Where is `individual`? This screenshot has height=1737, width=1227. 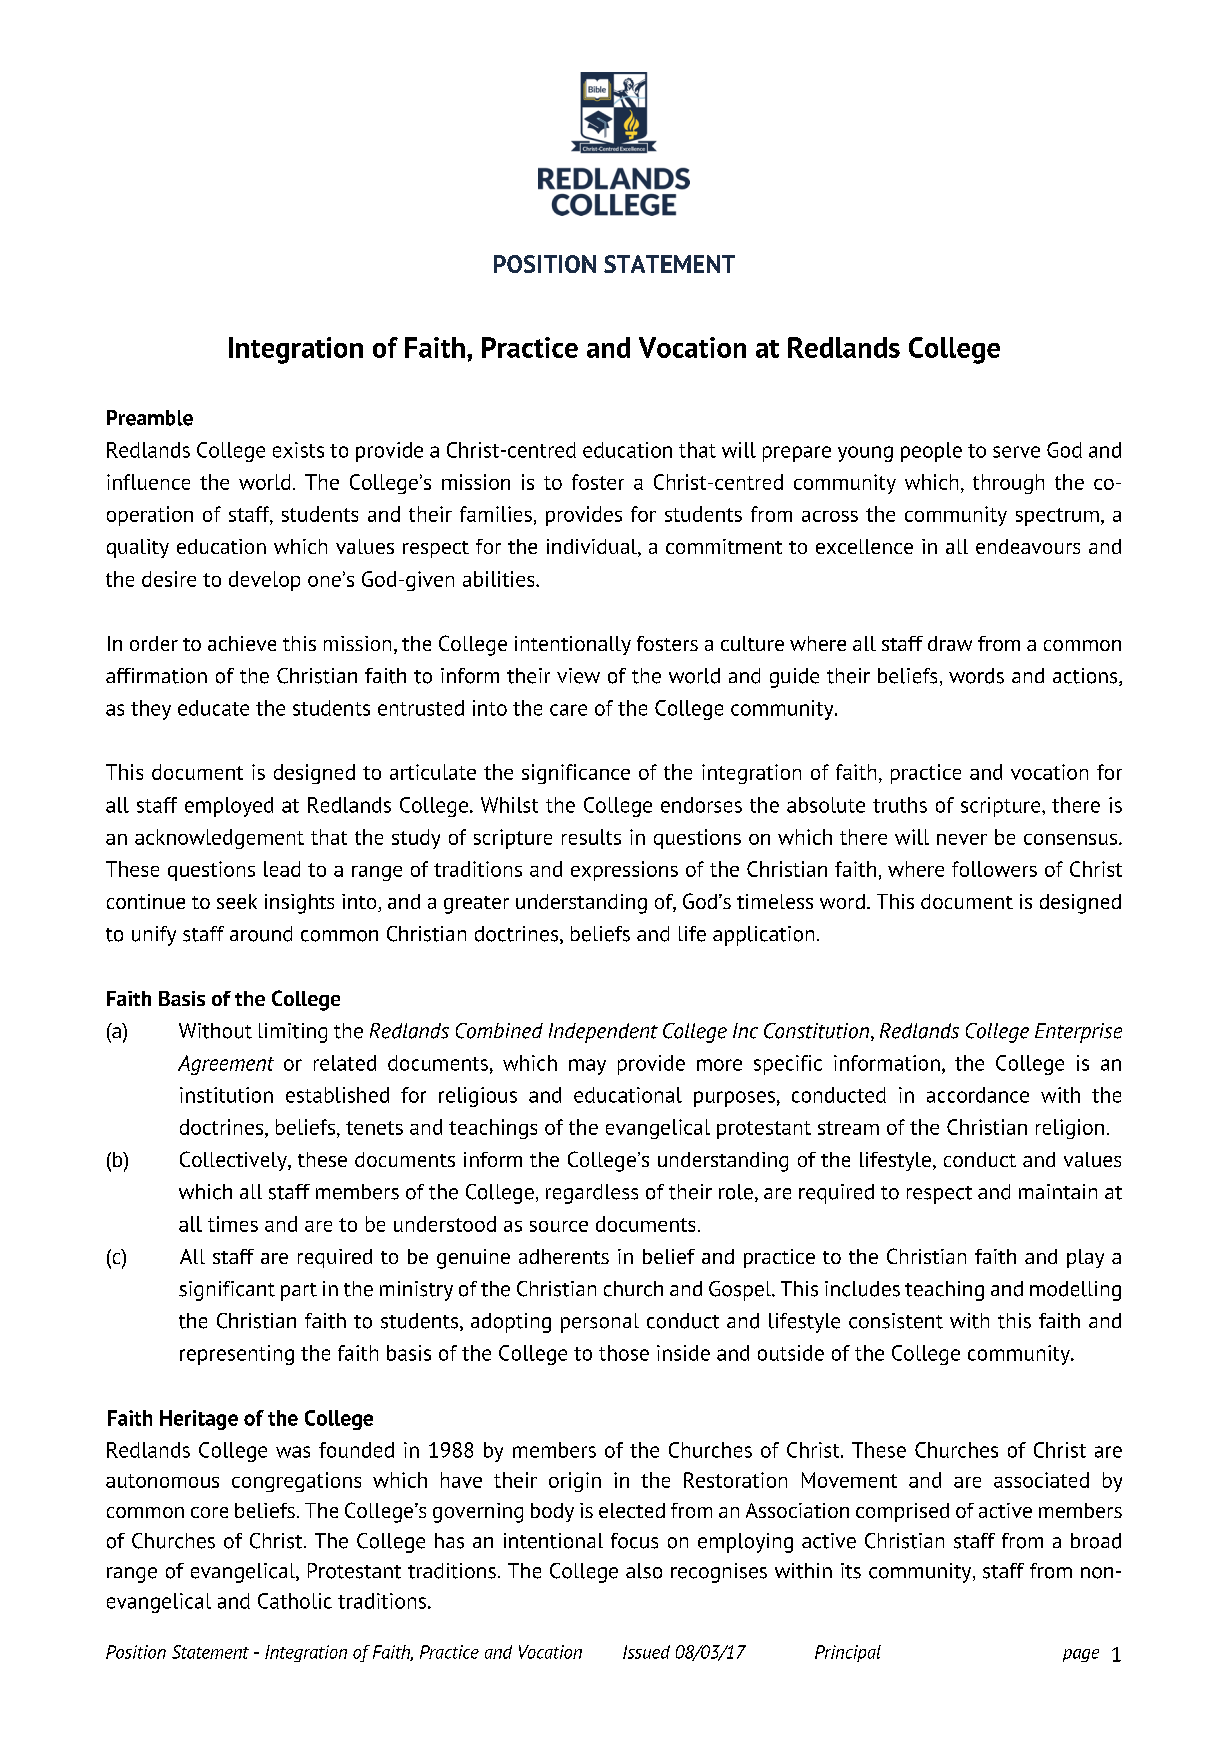 individual is located at coordinates (593, 548).
